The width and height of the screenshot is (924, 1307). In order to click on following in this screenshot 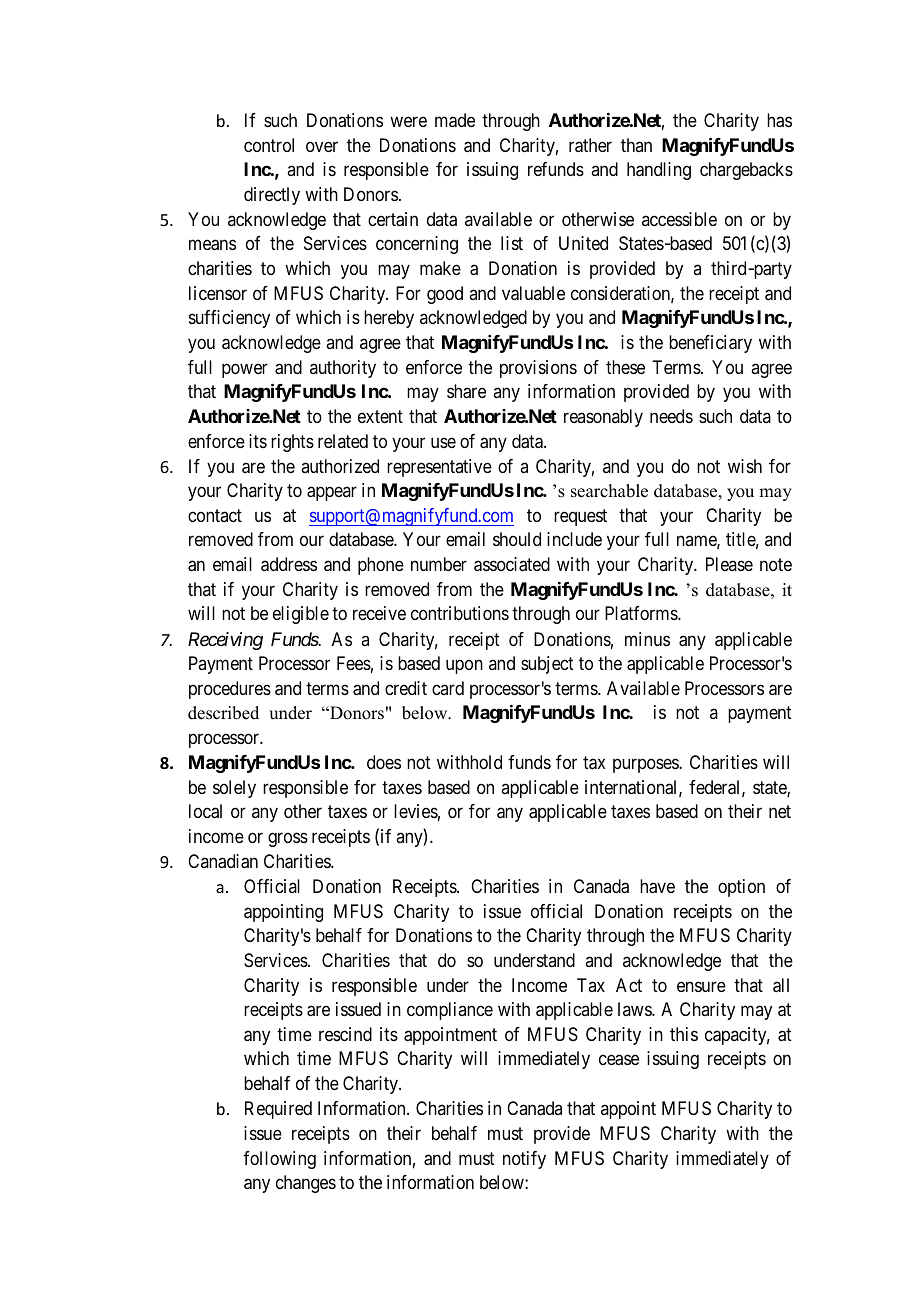, I will do `click(279, 1160)`.
